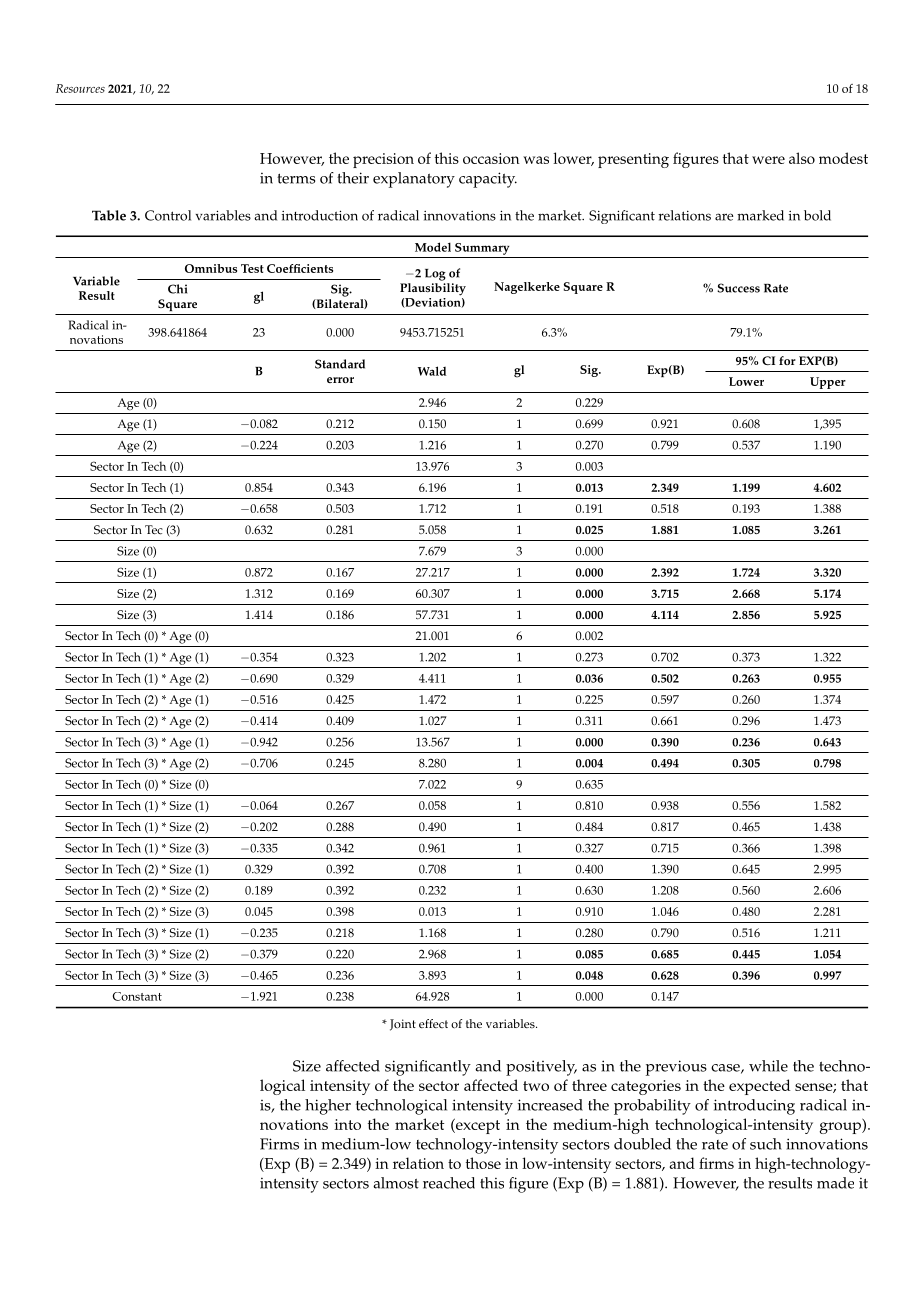 Image resolution: width=924 pixels, height=1308 pixels. Describe the element at coordinates (828, 383) in the screenshot. I see `Upper` at that location.
